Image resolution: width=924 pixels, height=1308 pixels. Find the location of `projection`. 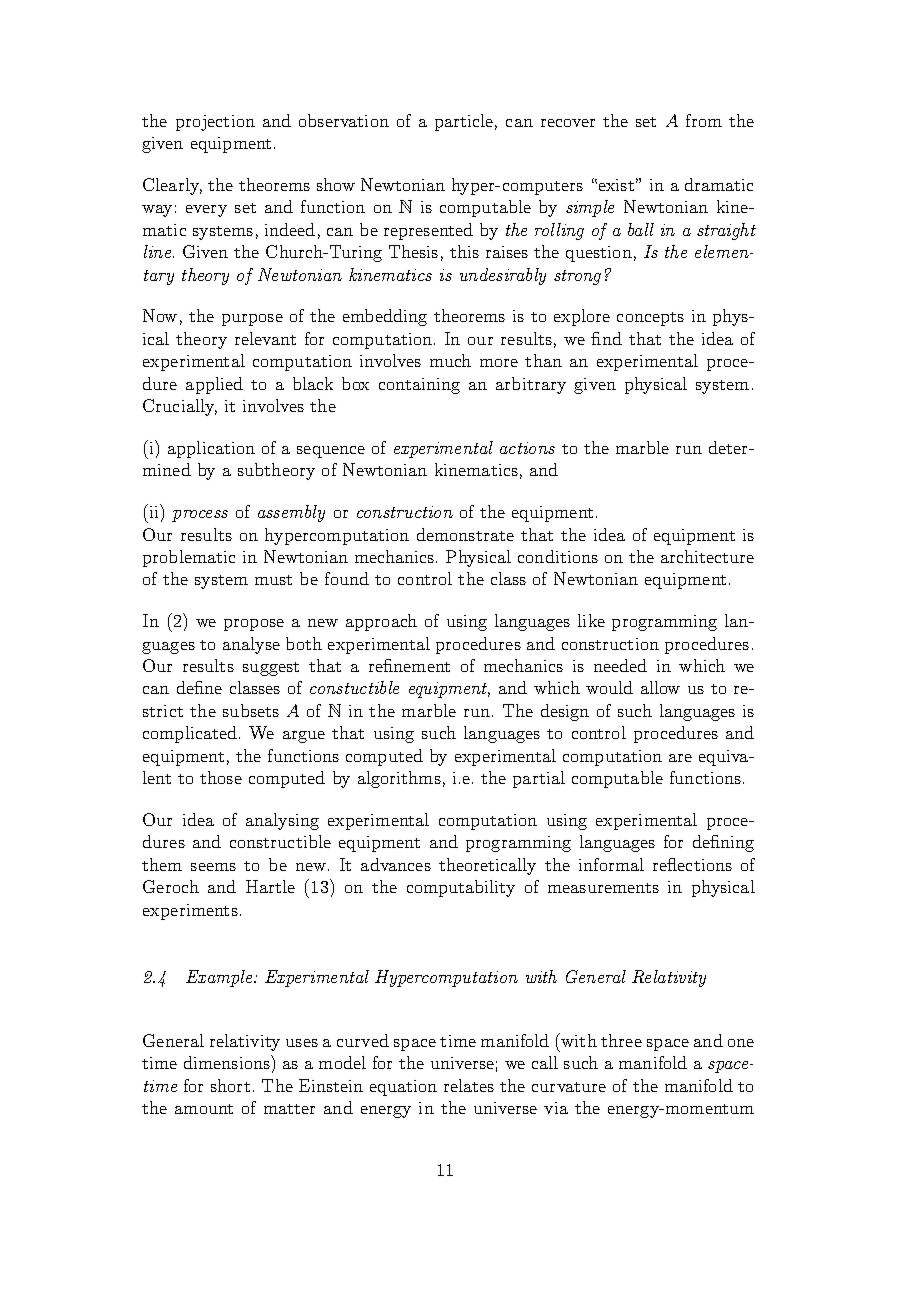

projection is located at coordinates (215, 123).
